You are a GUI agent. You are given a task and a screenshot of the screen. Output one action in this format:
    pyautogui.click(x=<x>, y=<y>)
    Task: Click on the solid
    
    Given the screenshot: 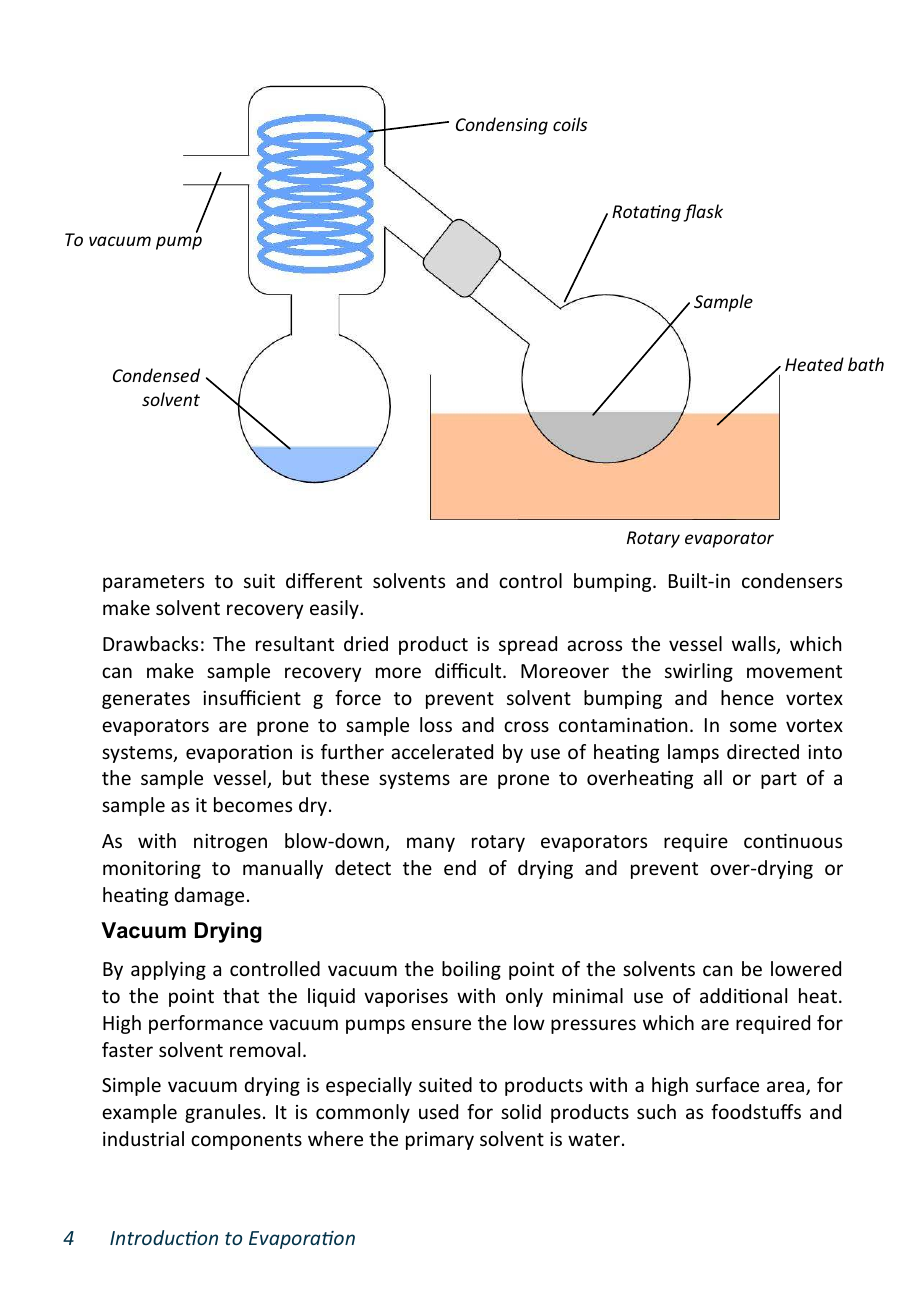 What is the action you would take?
    pyautogui.click(x=521, y=1111)
